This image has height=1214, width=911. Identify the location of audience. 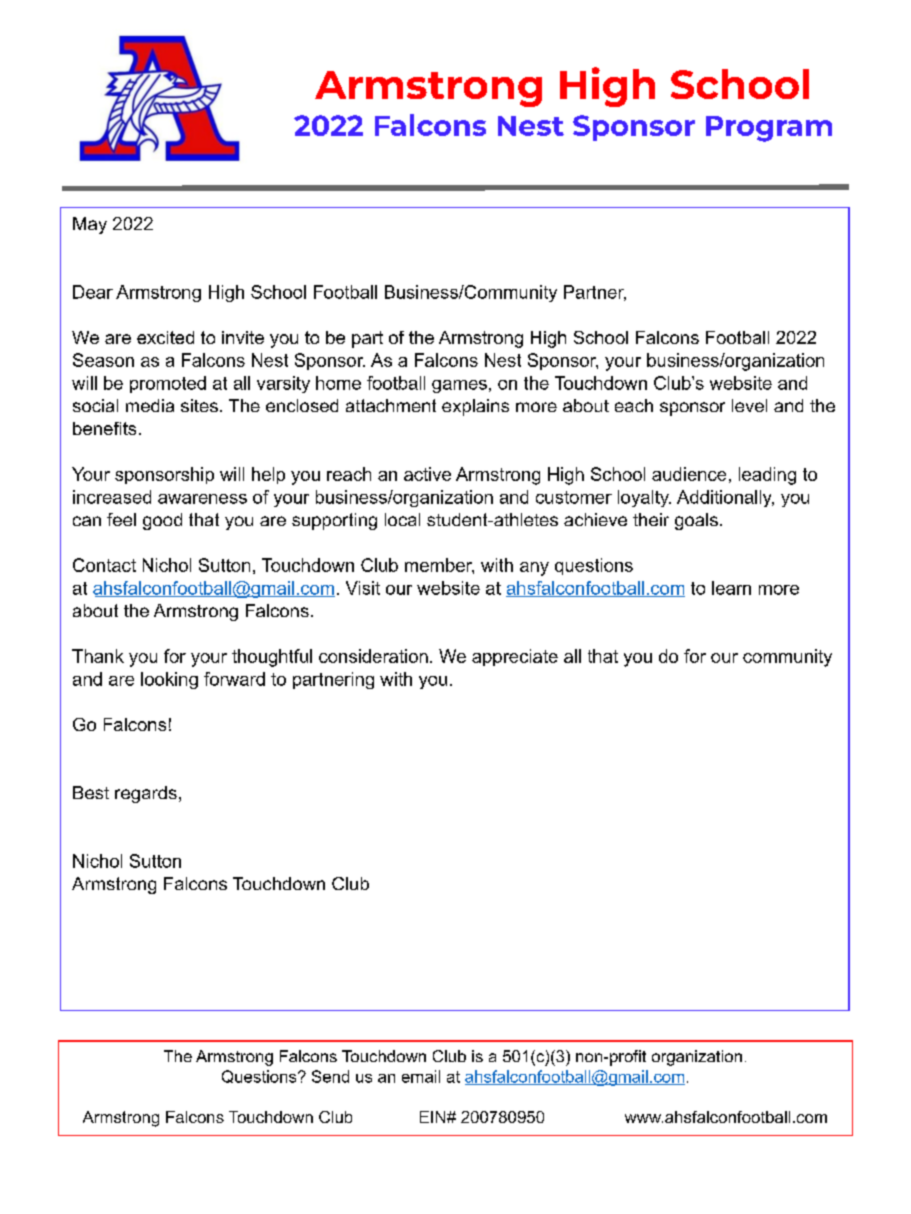
(689, 474).
